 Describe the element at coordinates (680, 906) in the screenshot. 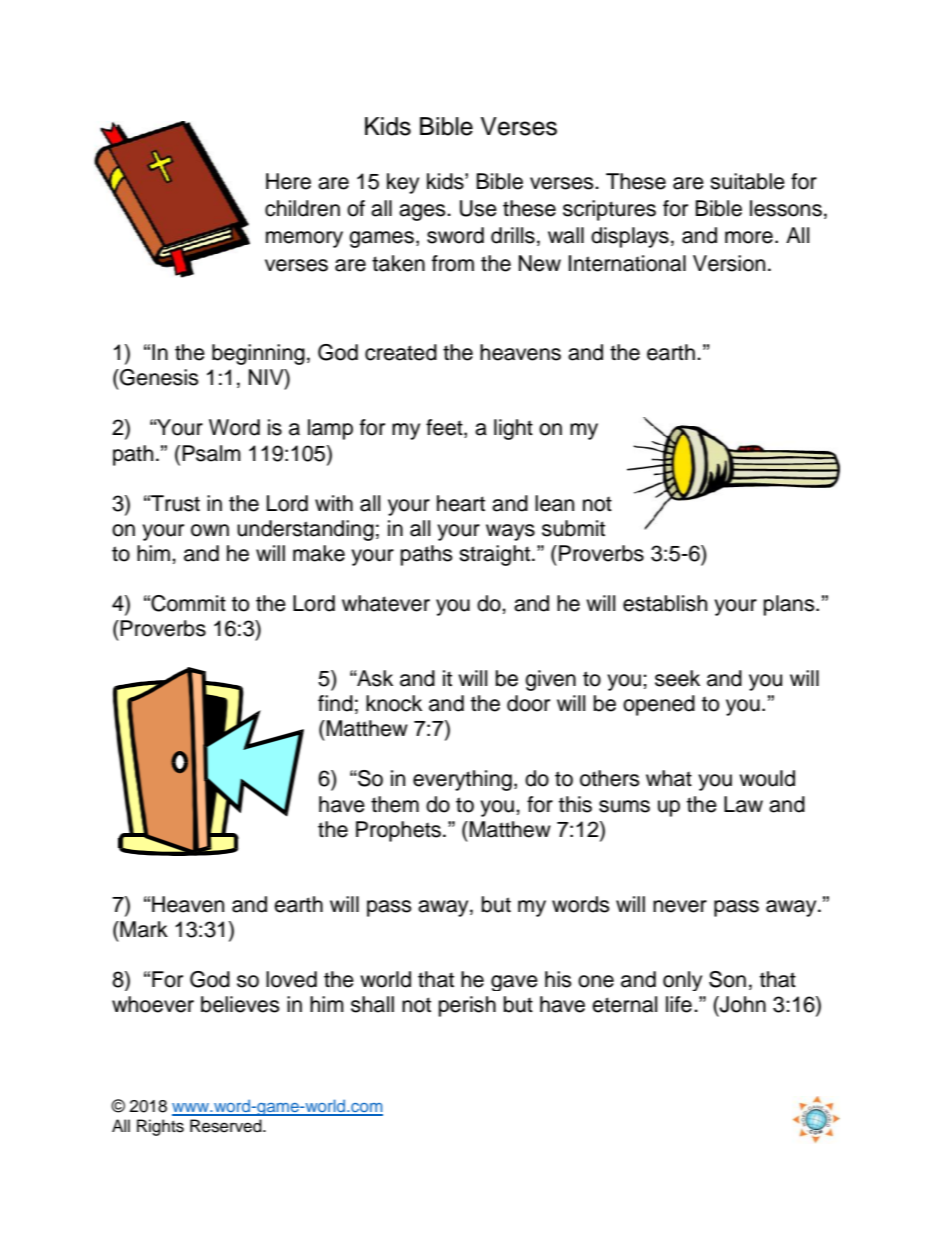

I see `never` at that location.
